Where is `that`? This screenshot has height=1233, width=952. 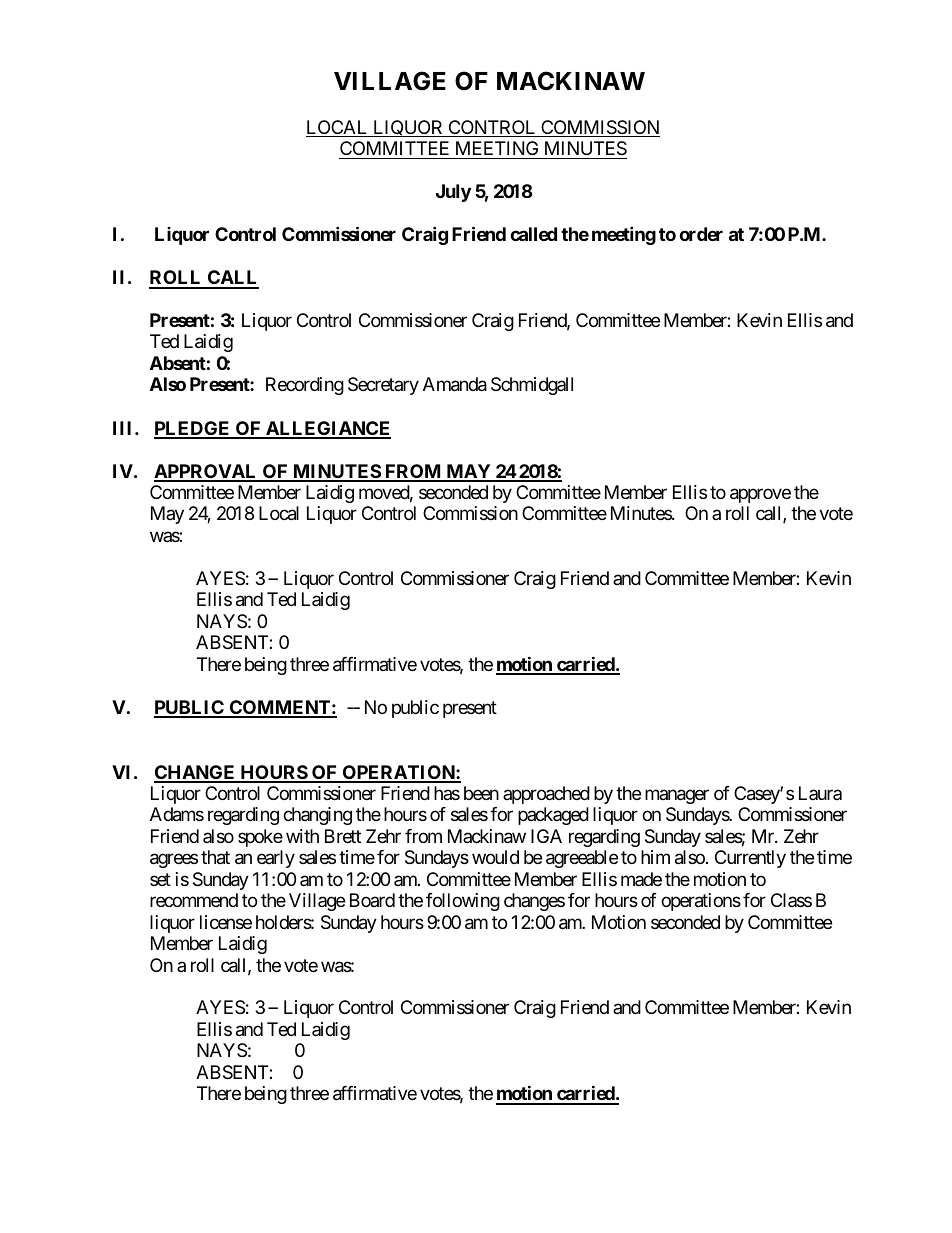
that is located at coordinates (215, 857).
